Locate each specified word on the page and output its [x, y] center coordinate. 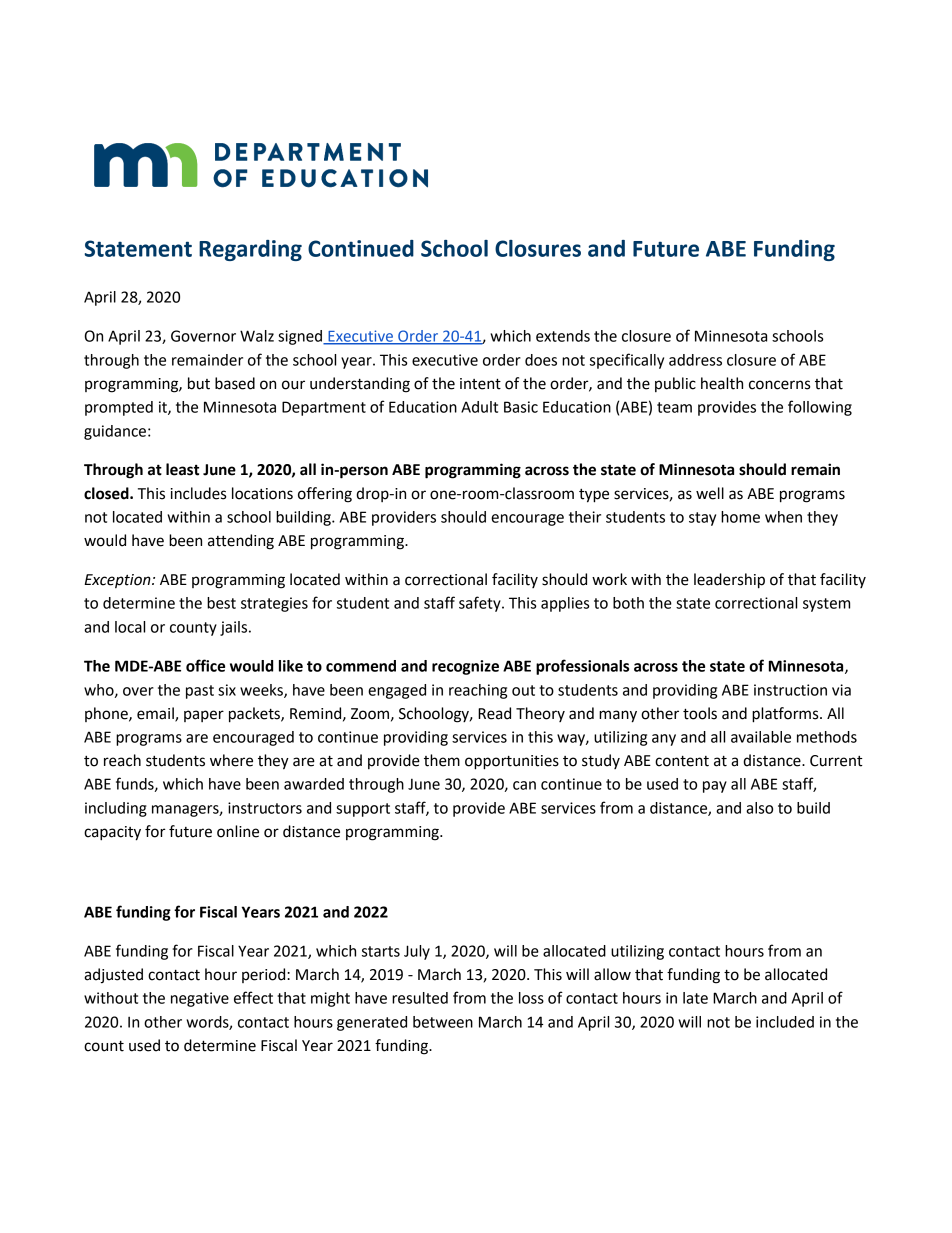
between [443, 1022]
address [695, 360]
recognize [465, 667]
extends [563, 336]
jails [235, 628]
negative [200, 999]
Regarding [250, 250]
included [785, 1022]
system [826, 605]
